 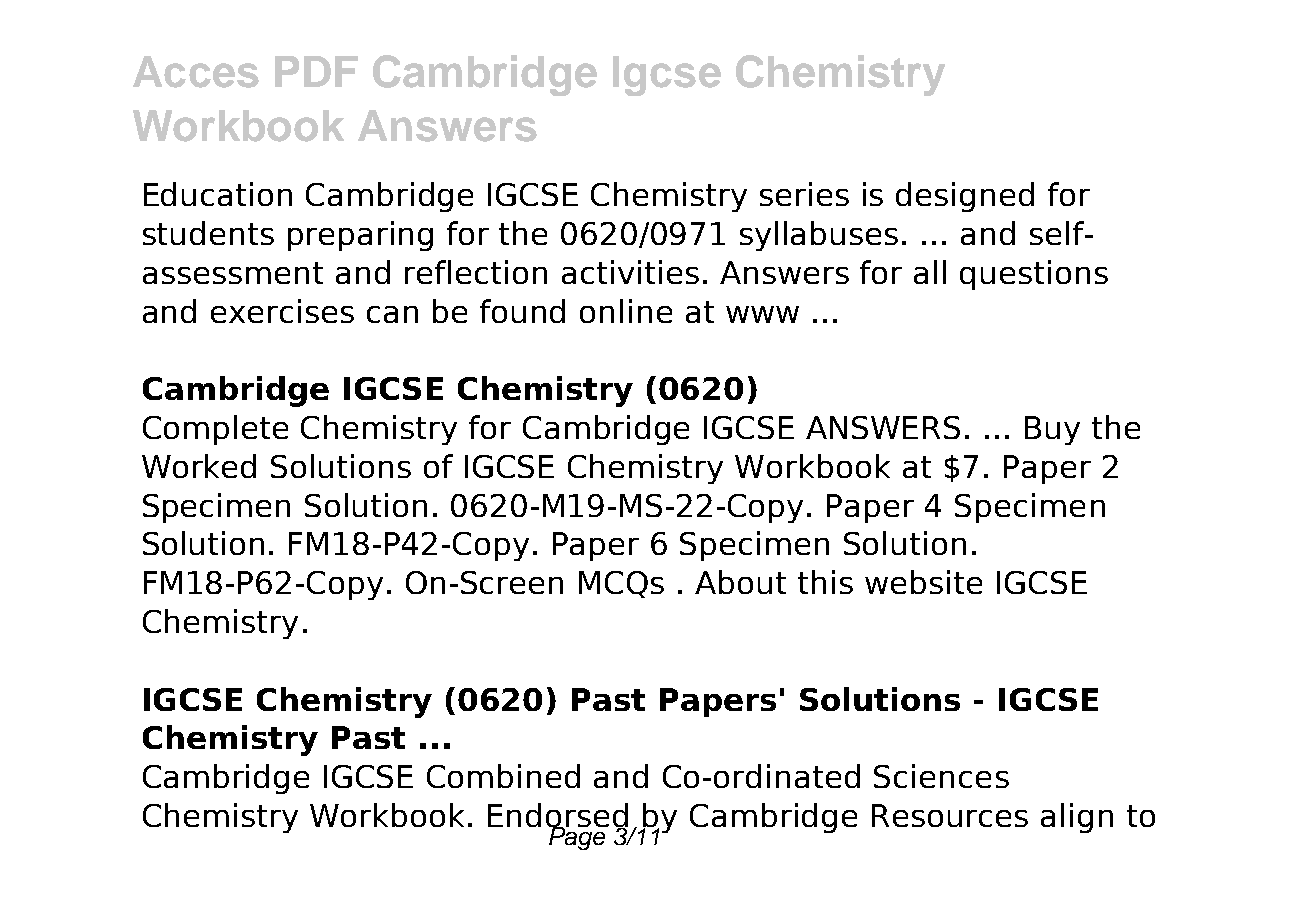 I want to click on Resources, so click(x=950, y=815).
